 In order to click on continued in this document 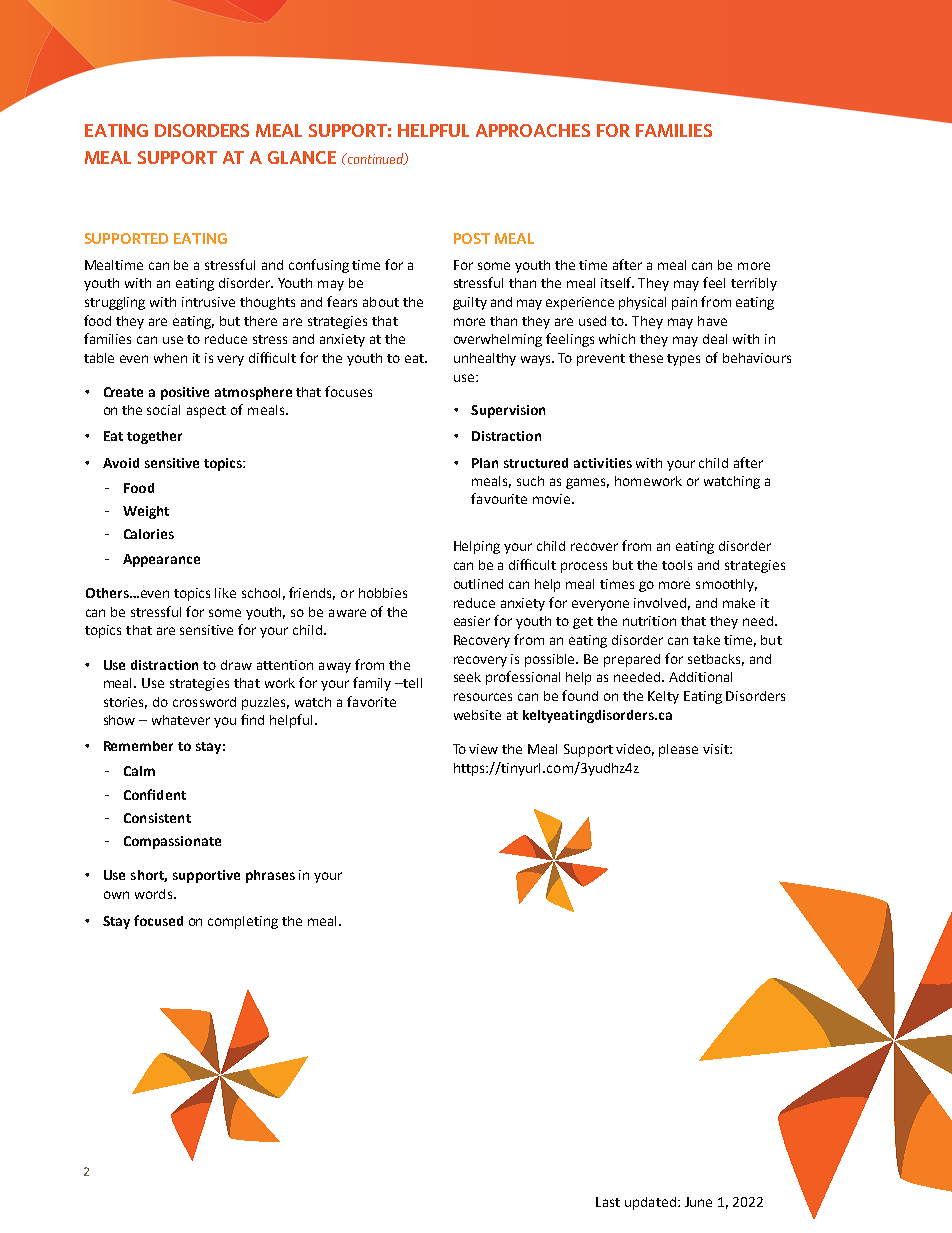, I will do `click(375, 159)`.
